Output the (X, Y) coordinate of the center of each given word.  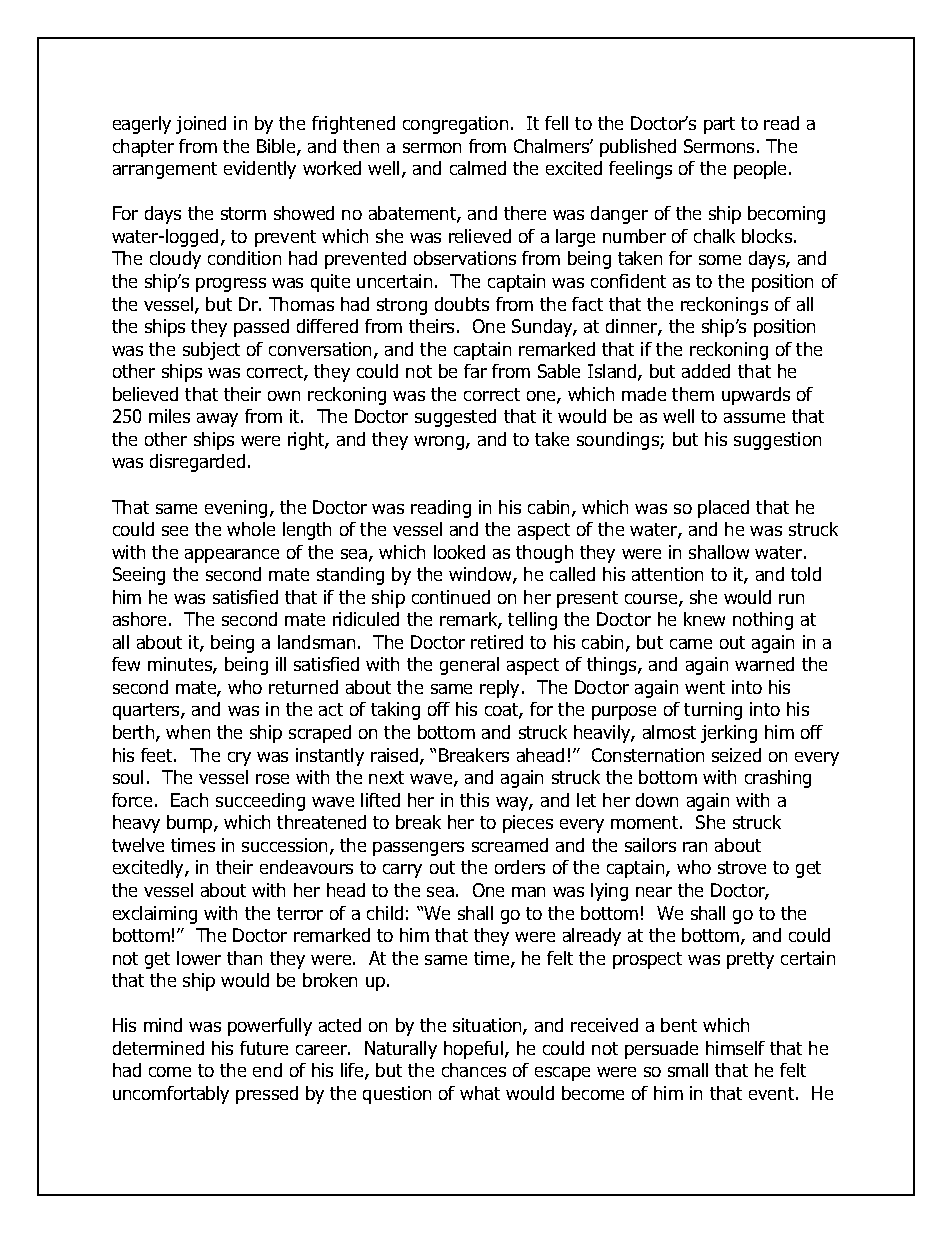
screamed (510, 845)
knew (704, 619)
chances (474, 1070)
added (706, 371)
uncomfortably (171, 1095)
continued (451, 597)
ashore (139, 619)
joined (201, 125)
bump (191, 824)
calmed (478, 168)
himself (735, 1048)
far (475, 371)
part (719, 125)
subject (211, 351)
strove (742, 867)
